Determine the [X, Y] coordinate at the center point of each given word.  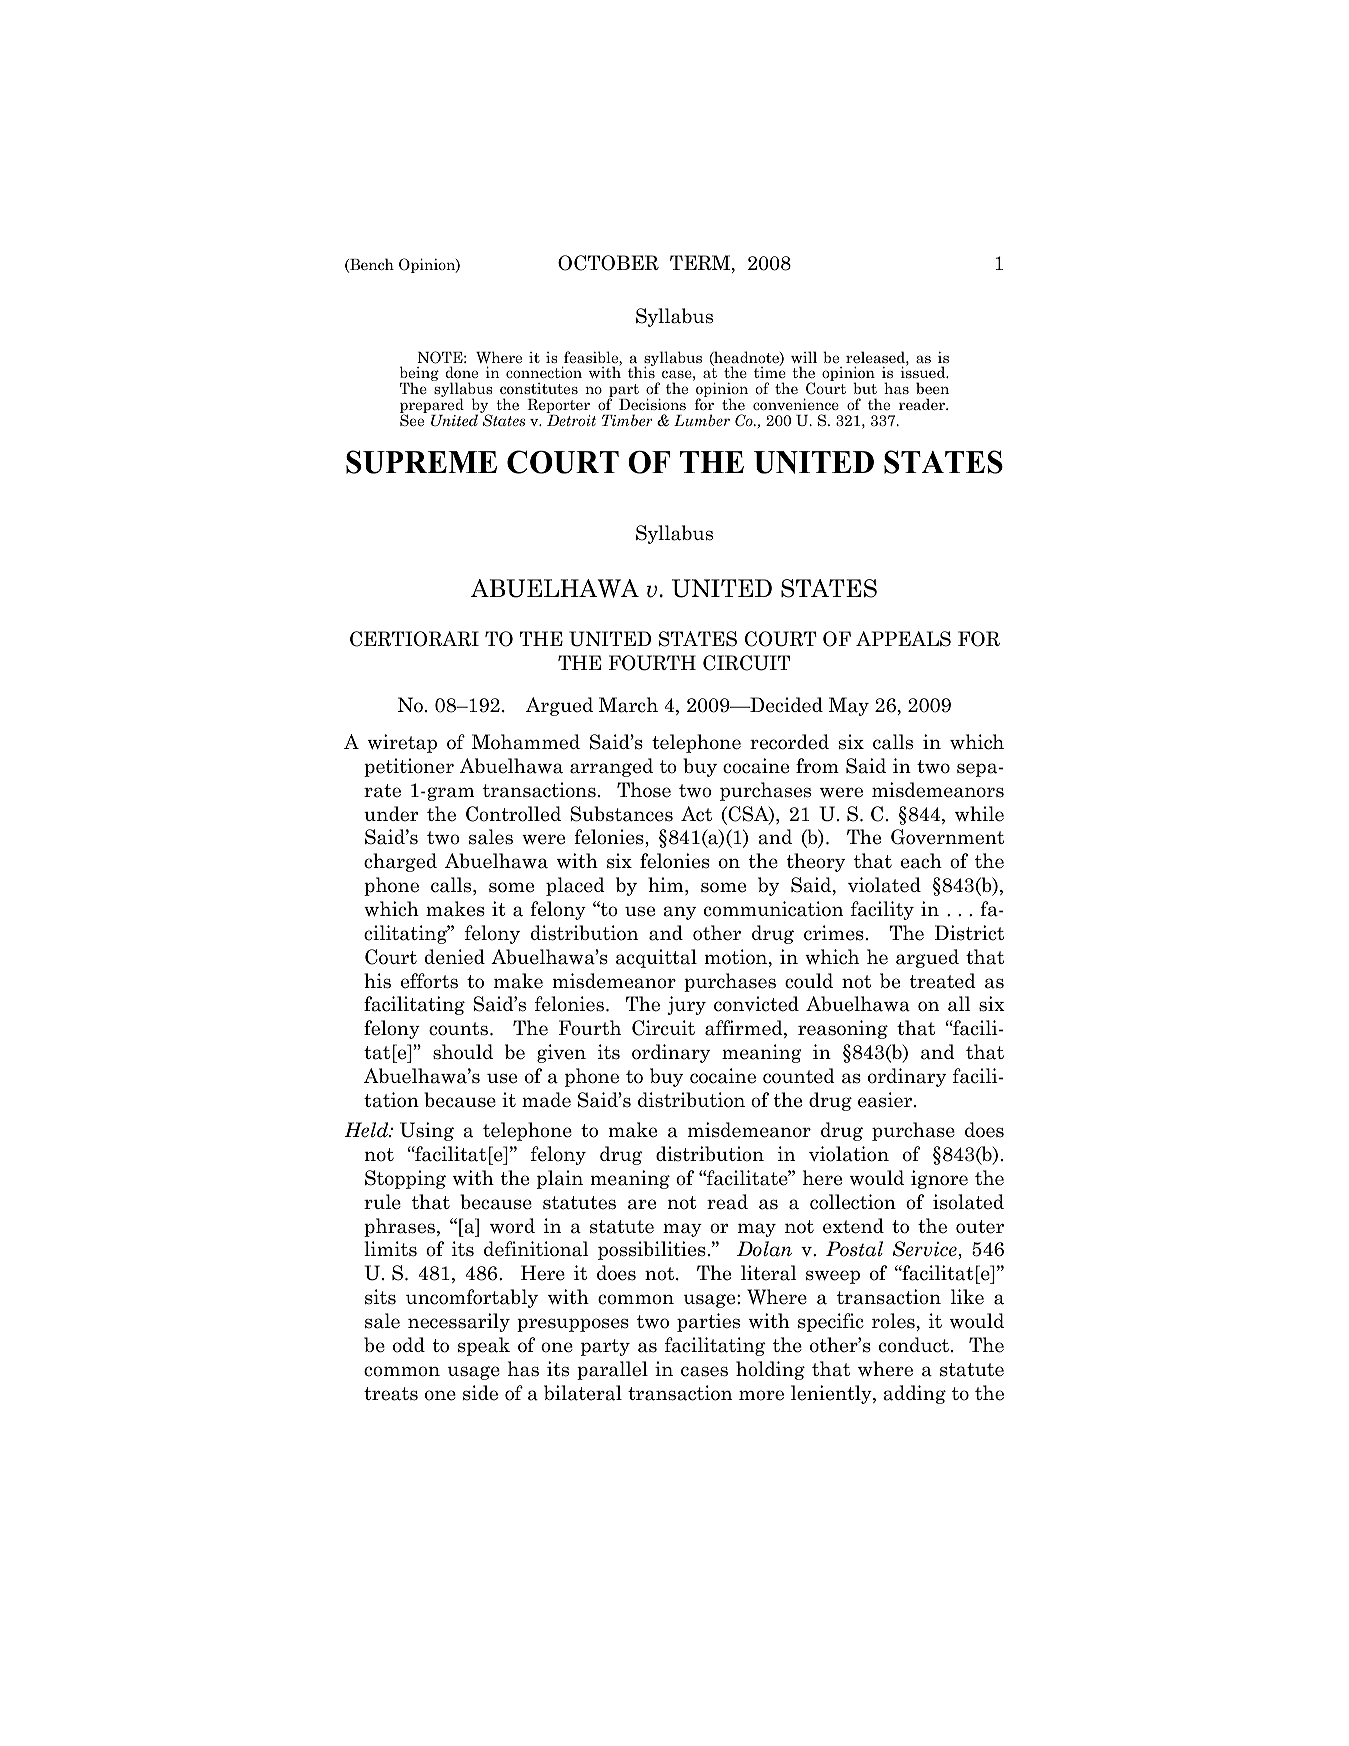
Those [644, 790]
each [921, 861]
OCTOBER [608, 263]
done [462, 372]
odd [409, 1345]
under [391, 814]
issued [924, 371]
